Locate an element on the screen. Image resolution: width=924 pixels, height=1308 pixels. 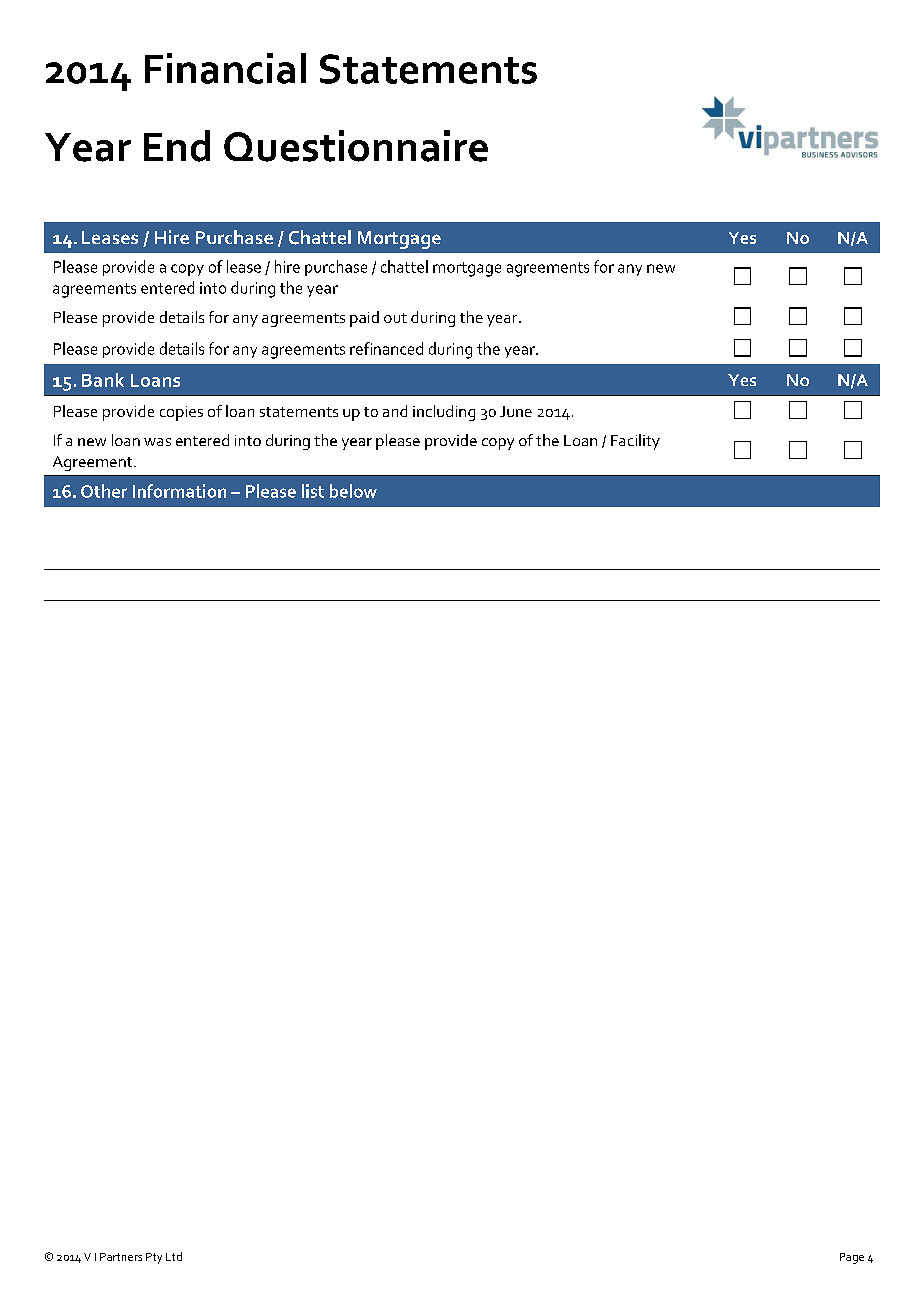
including is located at coordinates (444, 413).
